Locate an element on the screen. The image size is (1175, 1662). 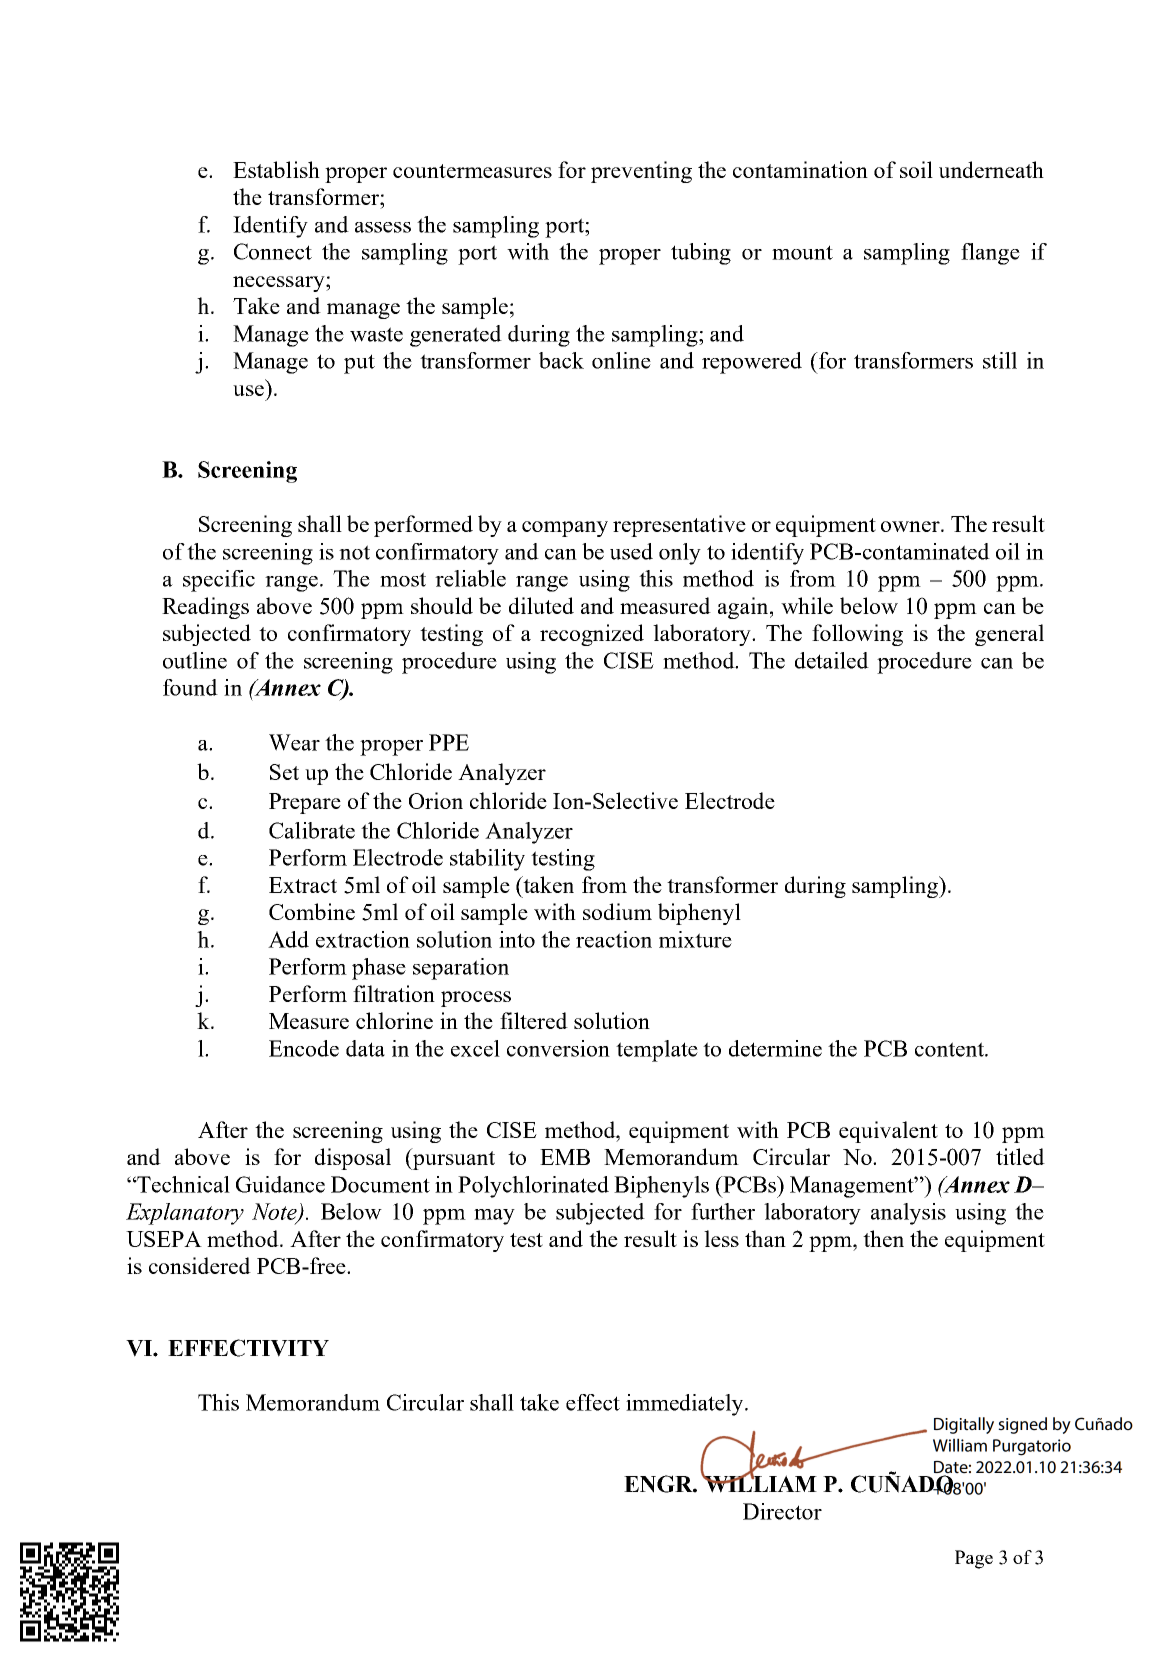
mixture is located at coordinates (695, 939).
